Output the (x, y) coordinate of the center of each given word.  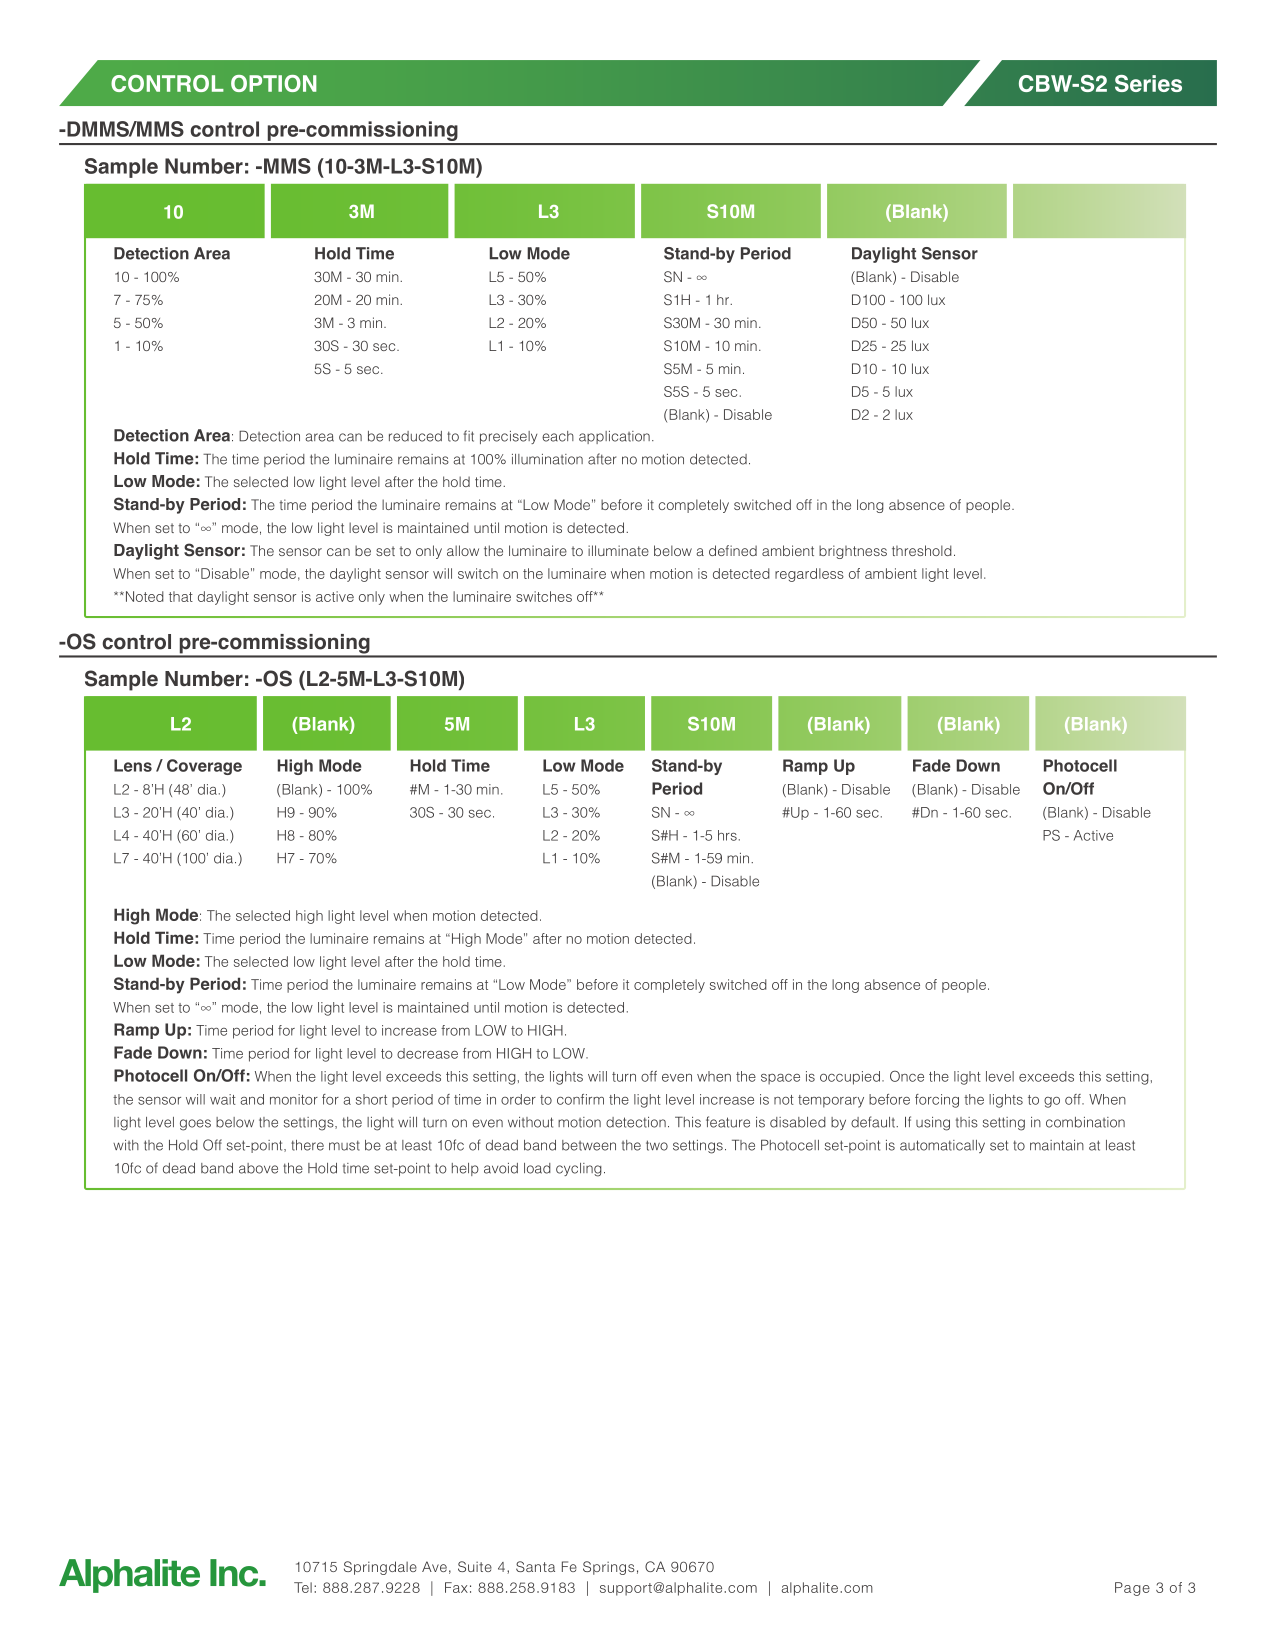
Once (907, 1076)
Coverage (204, 767)
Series (1148, 83)
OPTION (274, 83)
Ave (434, 1566)
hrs (727, 835)
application (614, 437)
